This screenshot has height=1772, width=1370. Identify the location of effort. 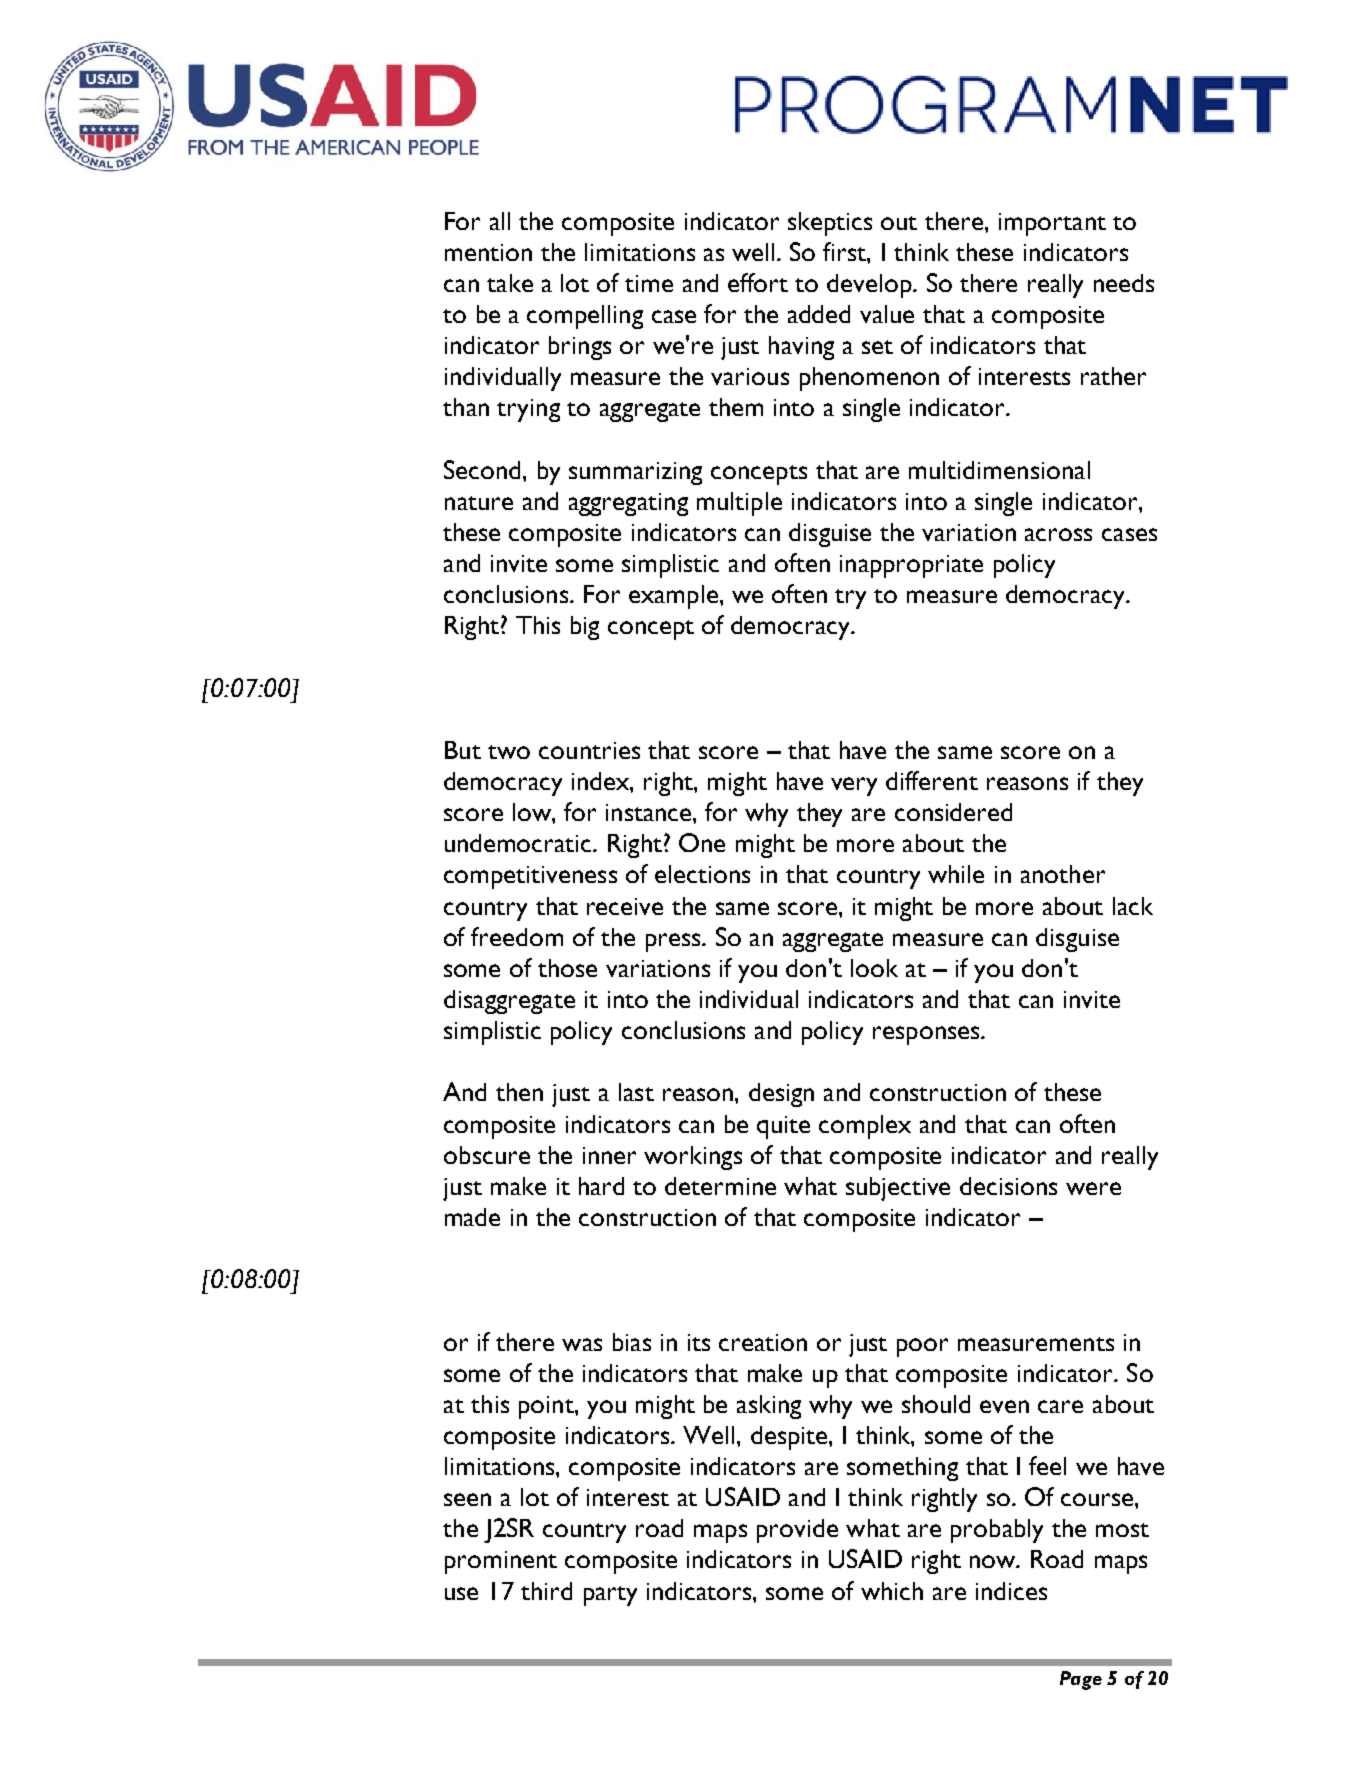
(758, 282).
